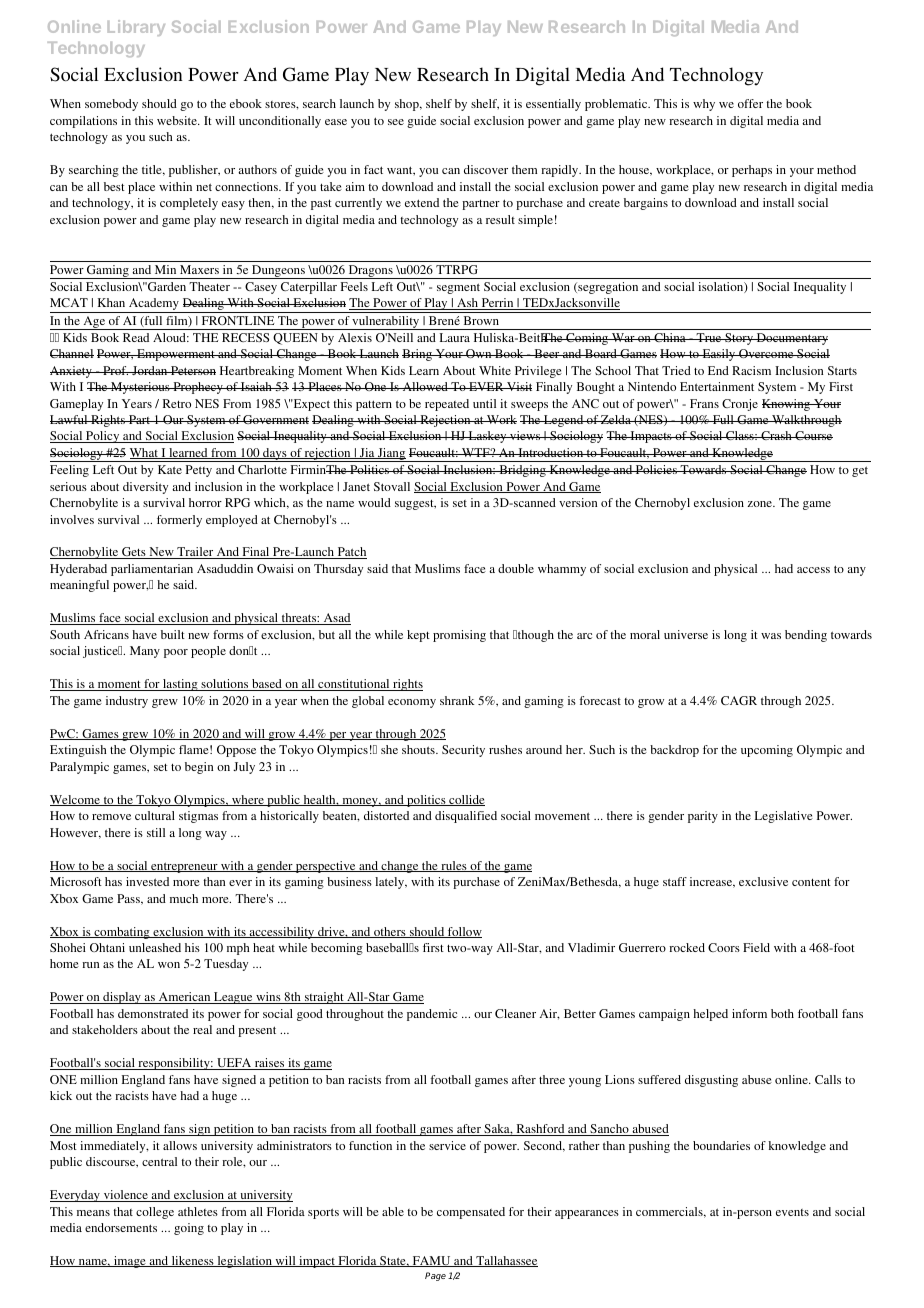  Describe the element at coordinates (153, 1013) in the document. I see `demonstrated` at that location.
